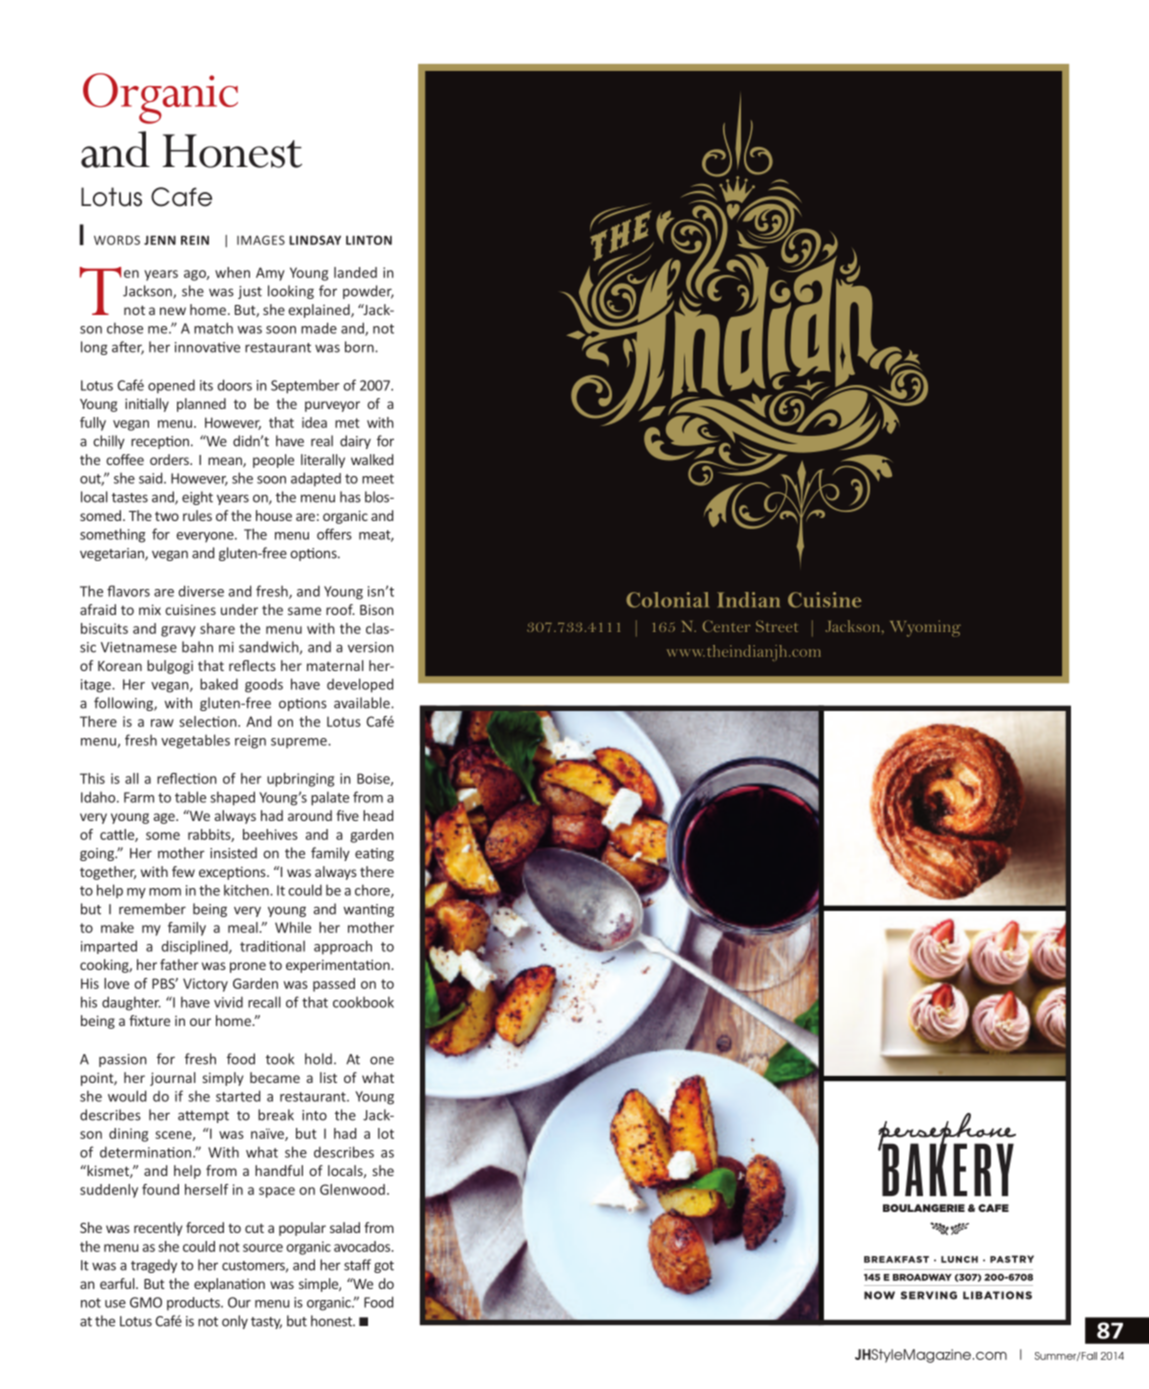  What do you see at coordinates (149, 1020) in the screenshot?
I see `fixture` at bounding box center [149, 1020].
